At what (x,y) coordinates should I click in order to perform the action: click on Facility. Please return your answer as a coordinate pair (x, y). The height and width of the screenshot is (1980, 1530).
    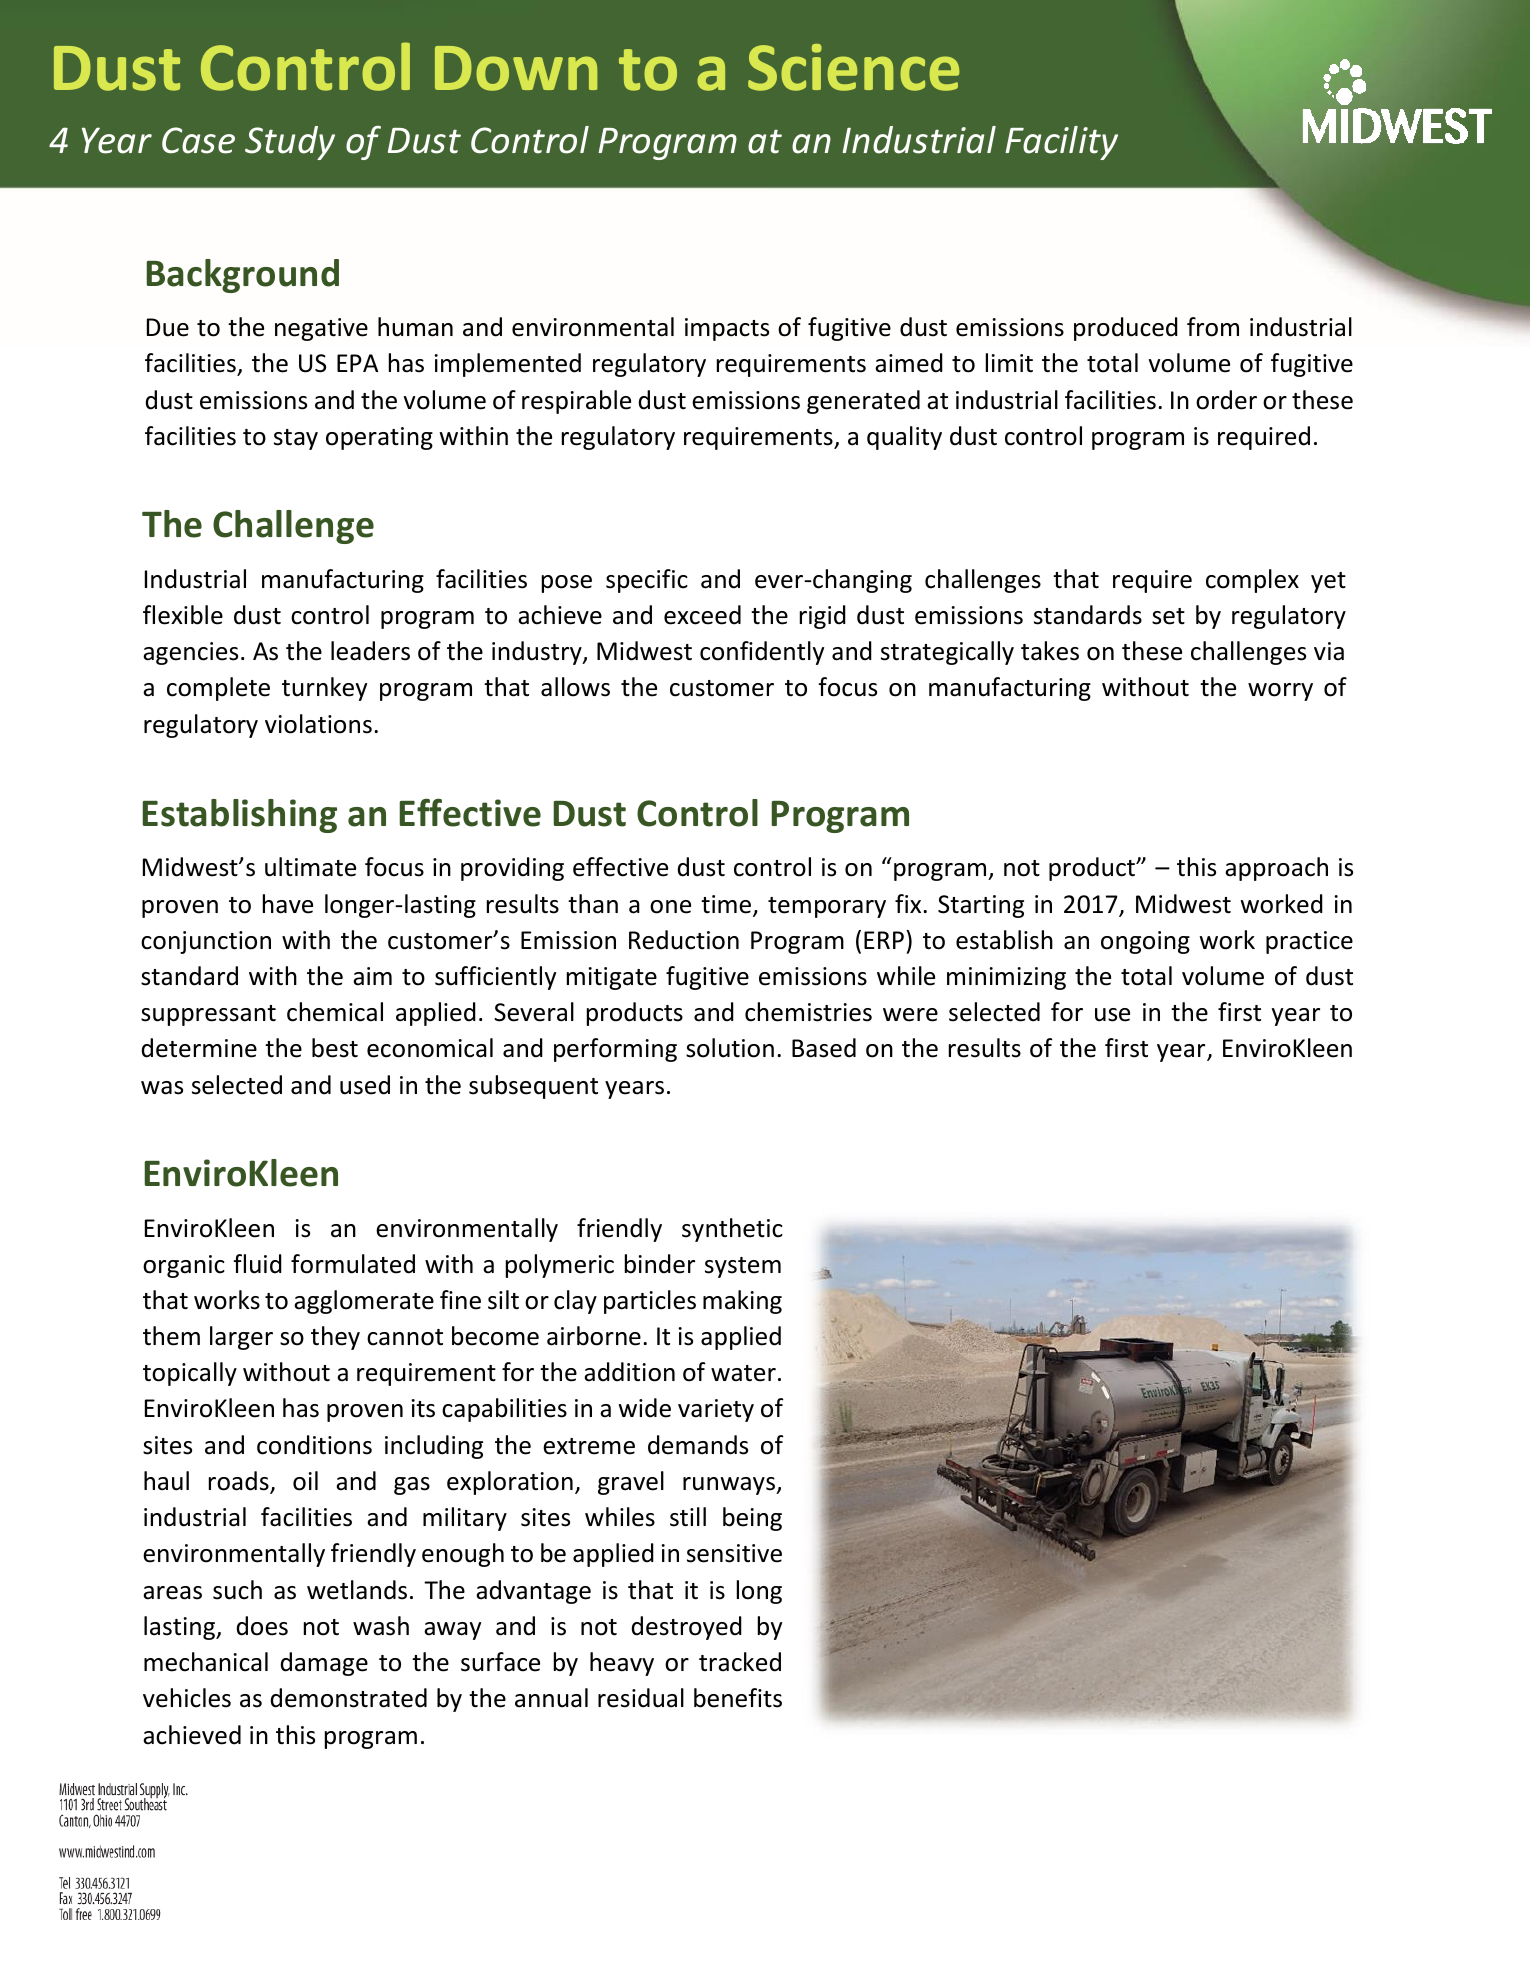
    Looking at the image, I should click on (1061, 143).
